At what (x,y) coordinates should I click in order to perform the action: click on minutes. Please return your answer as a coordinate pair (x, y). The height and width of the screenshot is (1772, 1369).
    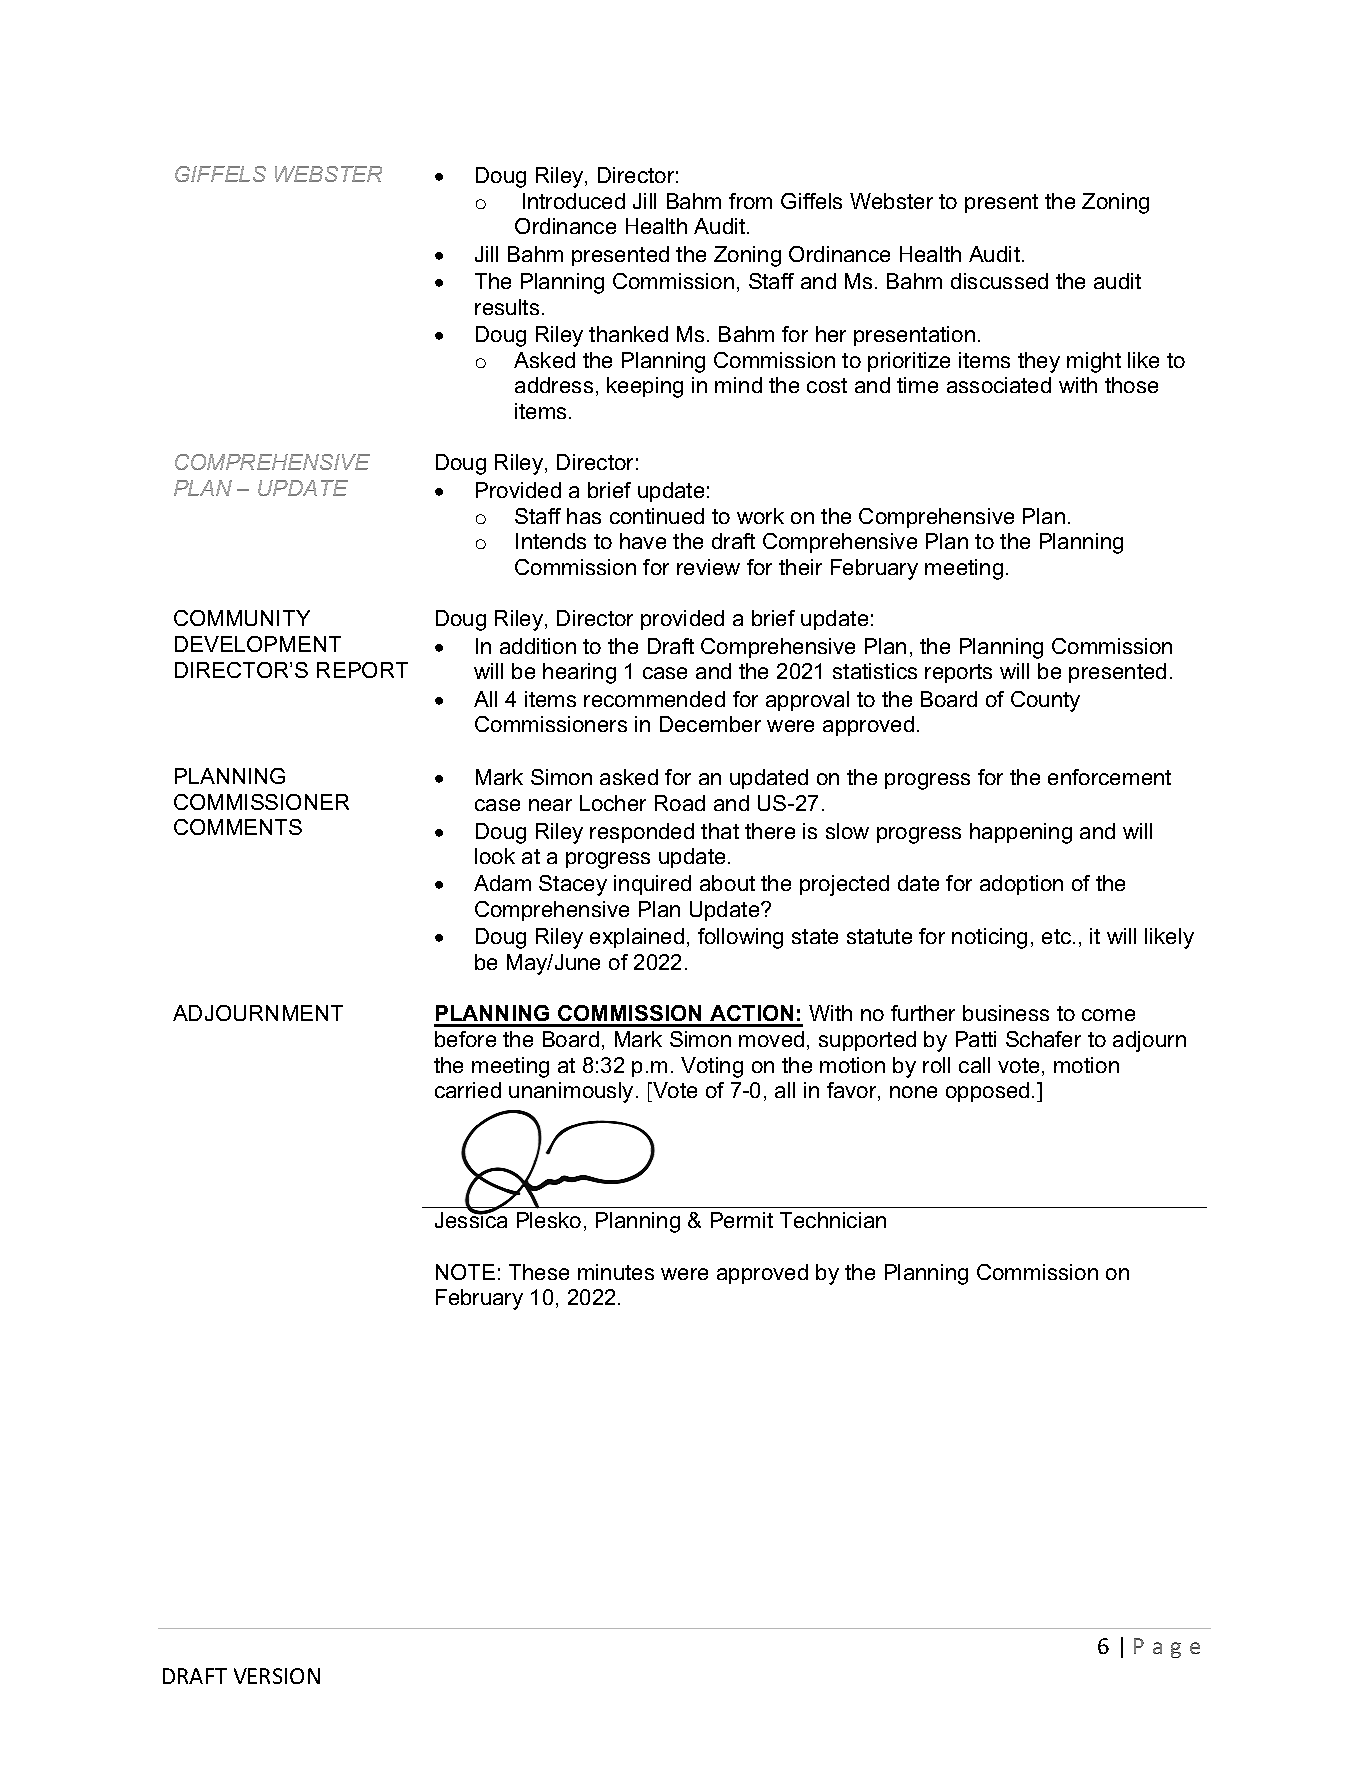
    Looking at the image, I should click on (616, 1272).
